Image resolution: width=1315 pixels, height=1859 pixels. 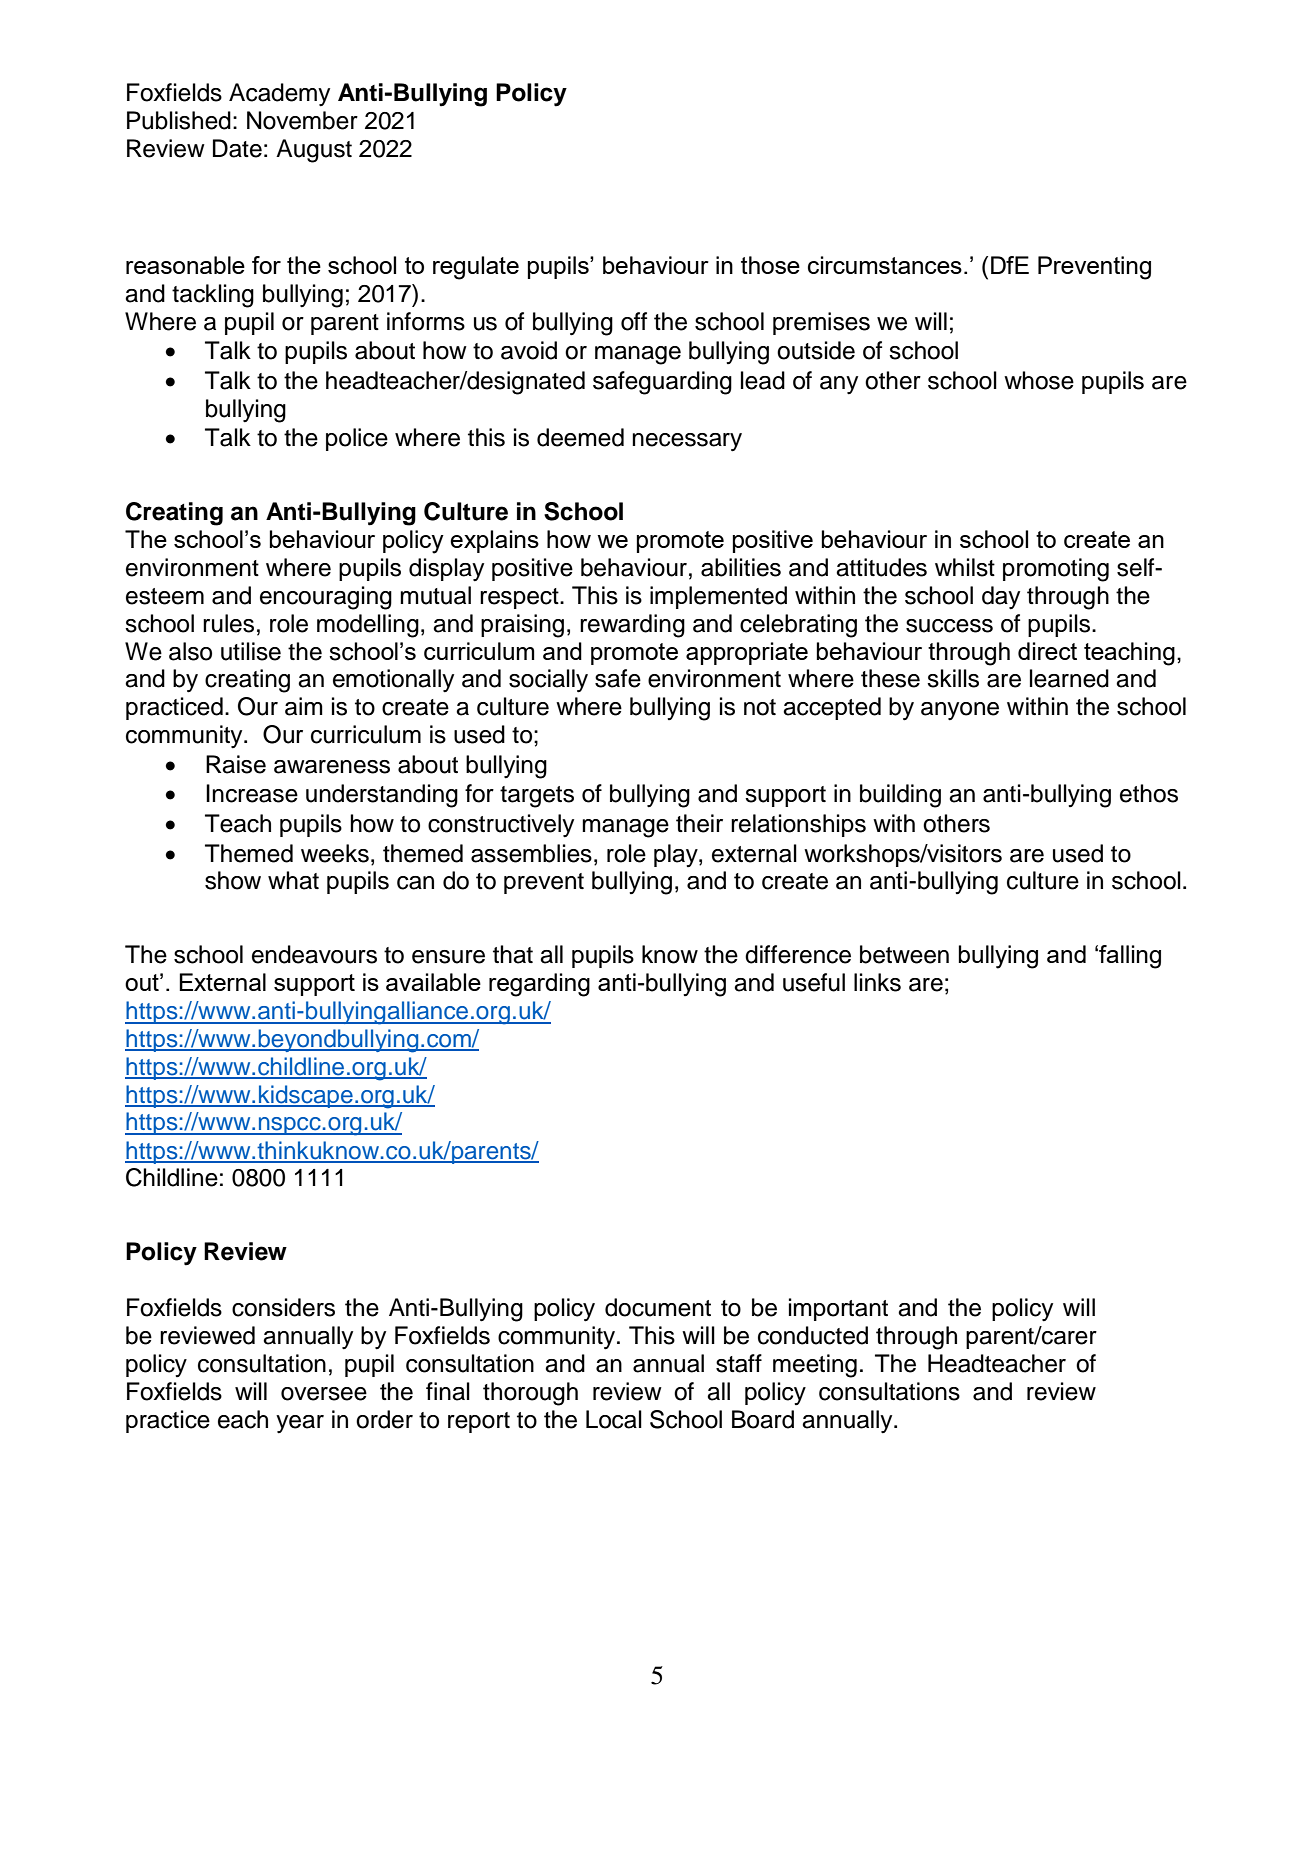 I want to click on regarding, so click(x=539, y=985).
